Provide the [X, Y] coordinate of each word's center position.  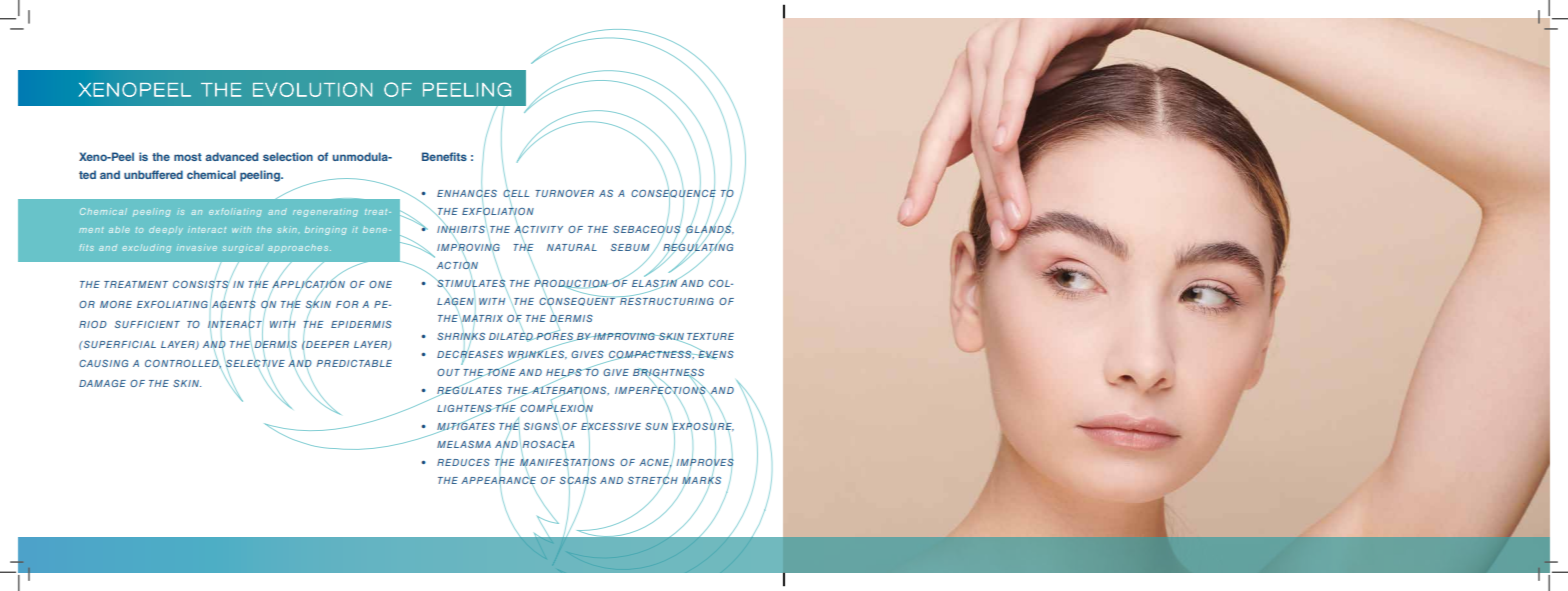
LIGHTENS [465, 410]
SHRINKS [461, 337]
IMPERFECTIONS [661, 390]
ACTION [457, 265]
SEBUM [630, 247]
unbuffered [153, 174]
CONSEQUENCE [673, 194]
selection [288, 156]
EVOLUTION [312, 89]
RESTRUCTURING [666, 300]
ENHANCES [467, 195]
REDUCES [463, 462]
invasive [197, 247]
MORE [116, 304]
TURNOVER [564, 193]
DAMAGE [102, 383]
